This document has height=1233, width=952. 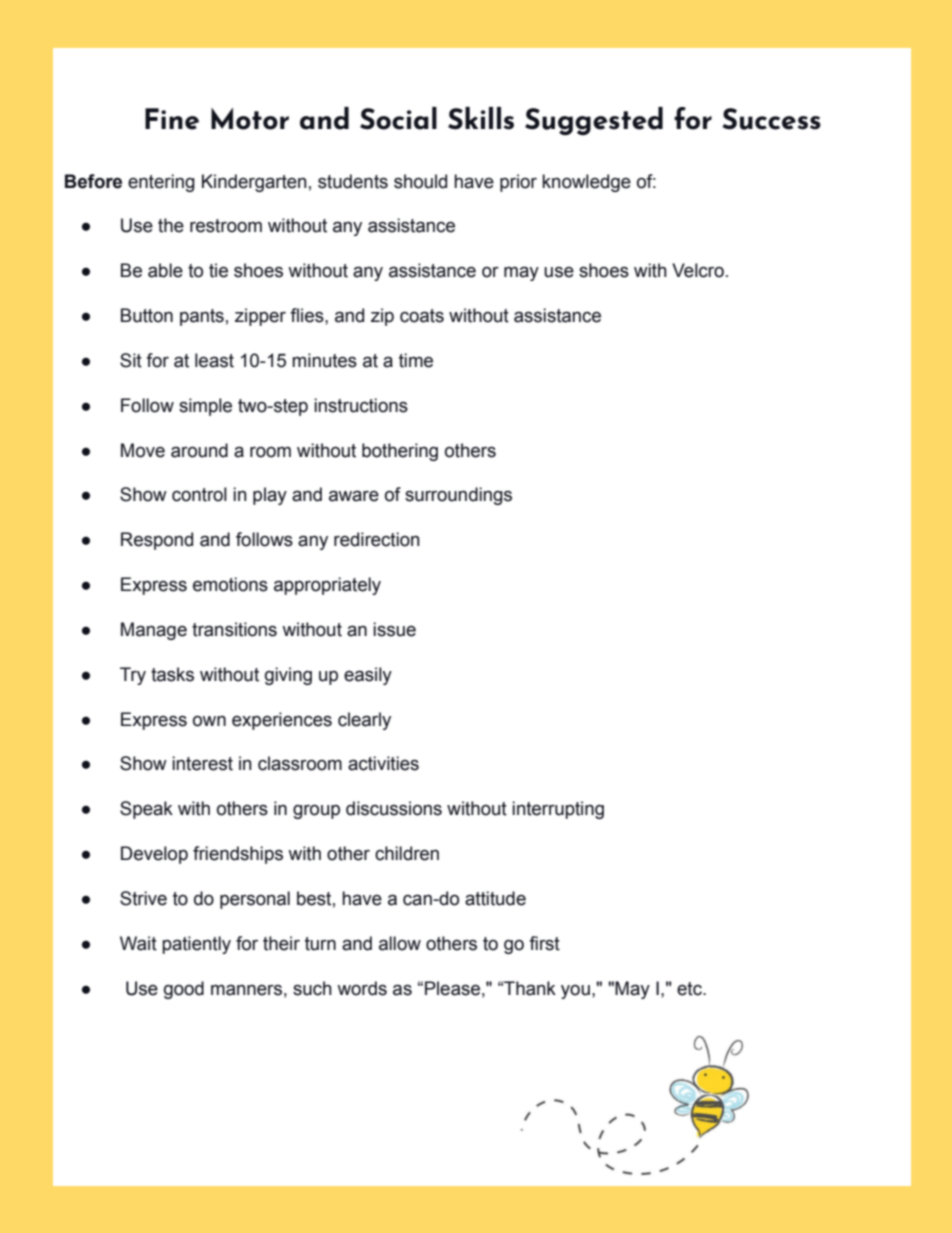 What do you see at coordinates (172, 119) in the document?
I see `Fine` at bounding box center [172, 119].
